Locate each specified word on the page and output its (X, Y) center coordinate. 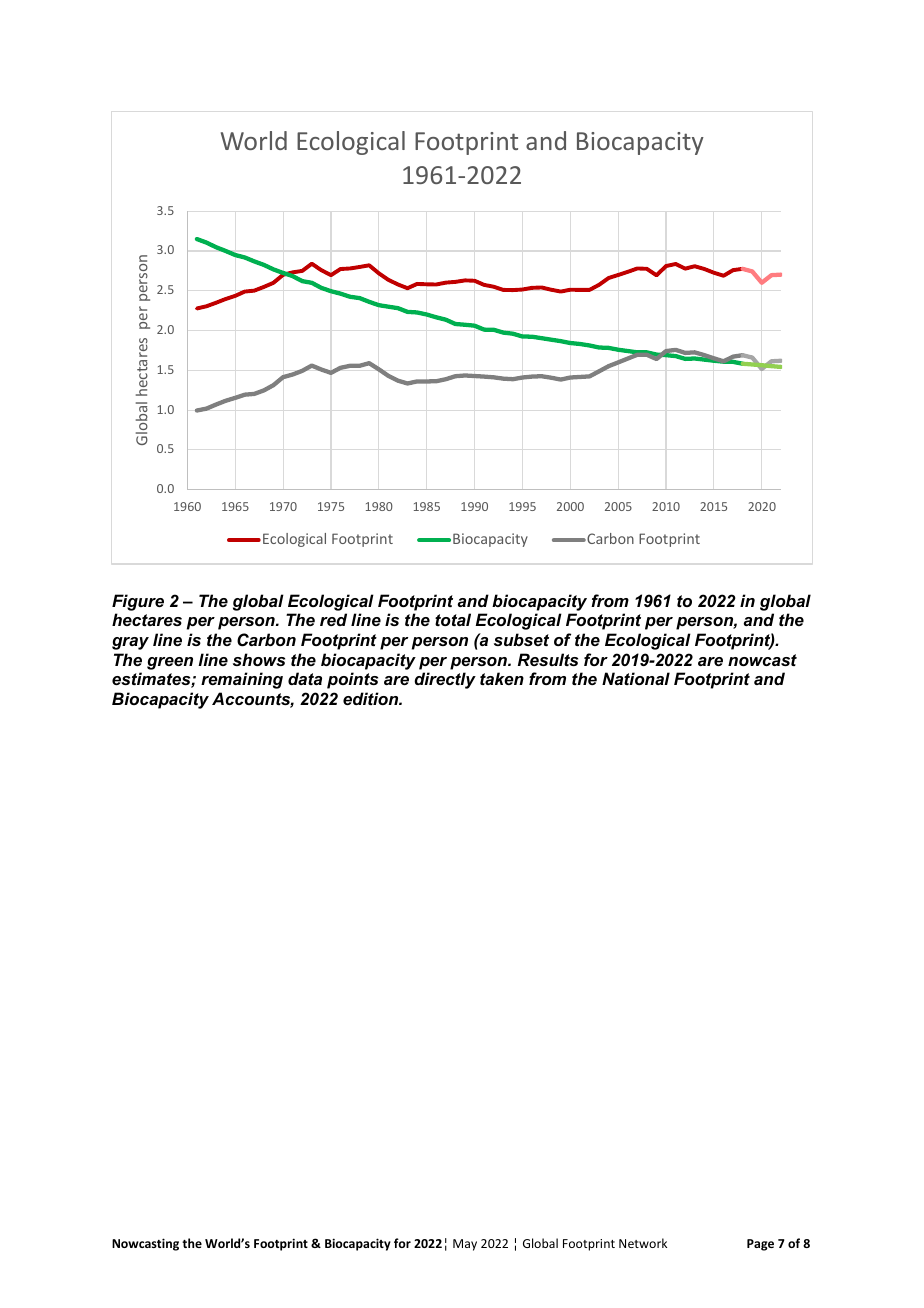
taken (502, 678)
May (465, 1245)
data (305, 678)
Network (643, 1243)
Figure (138, 602)
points (352, 680)
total (453, 619)
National (636, 678)
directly (445, 680)
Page (760, 1245)
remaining (242, 680)
